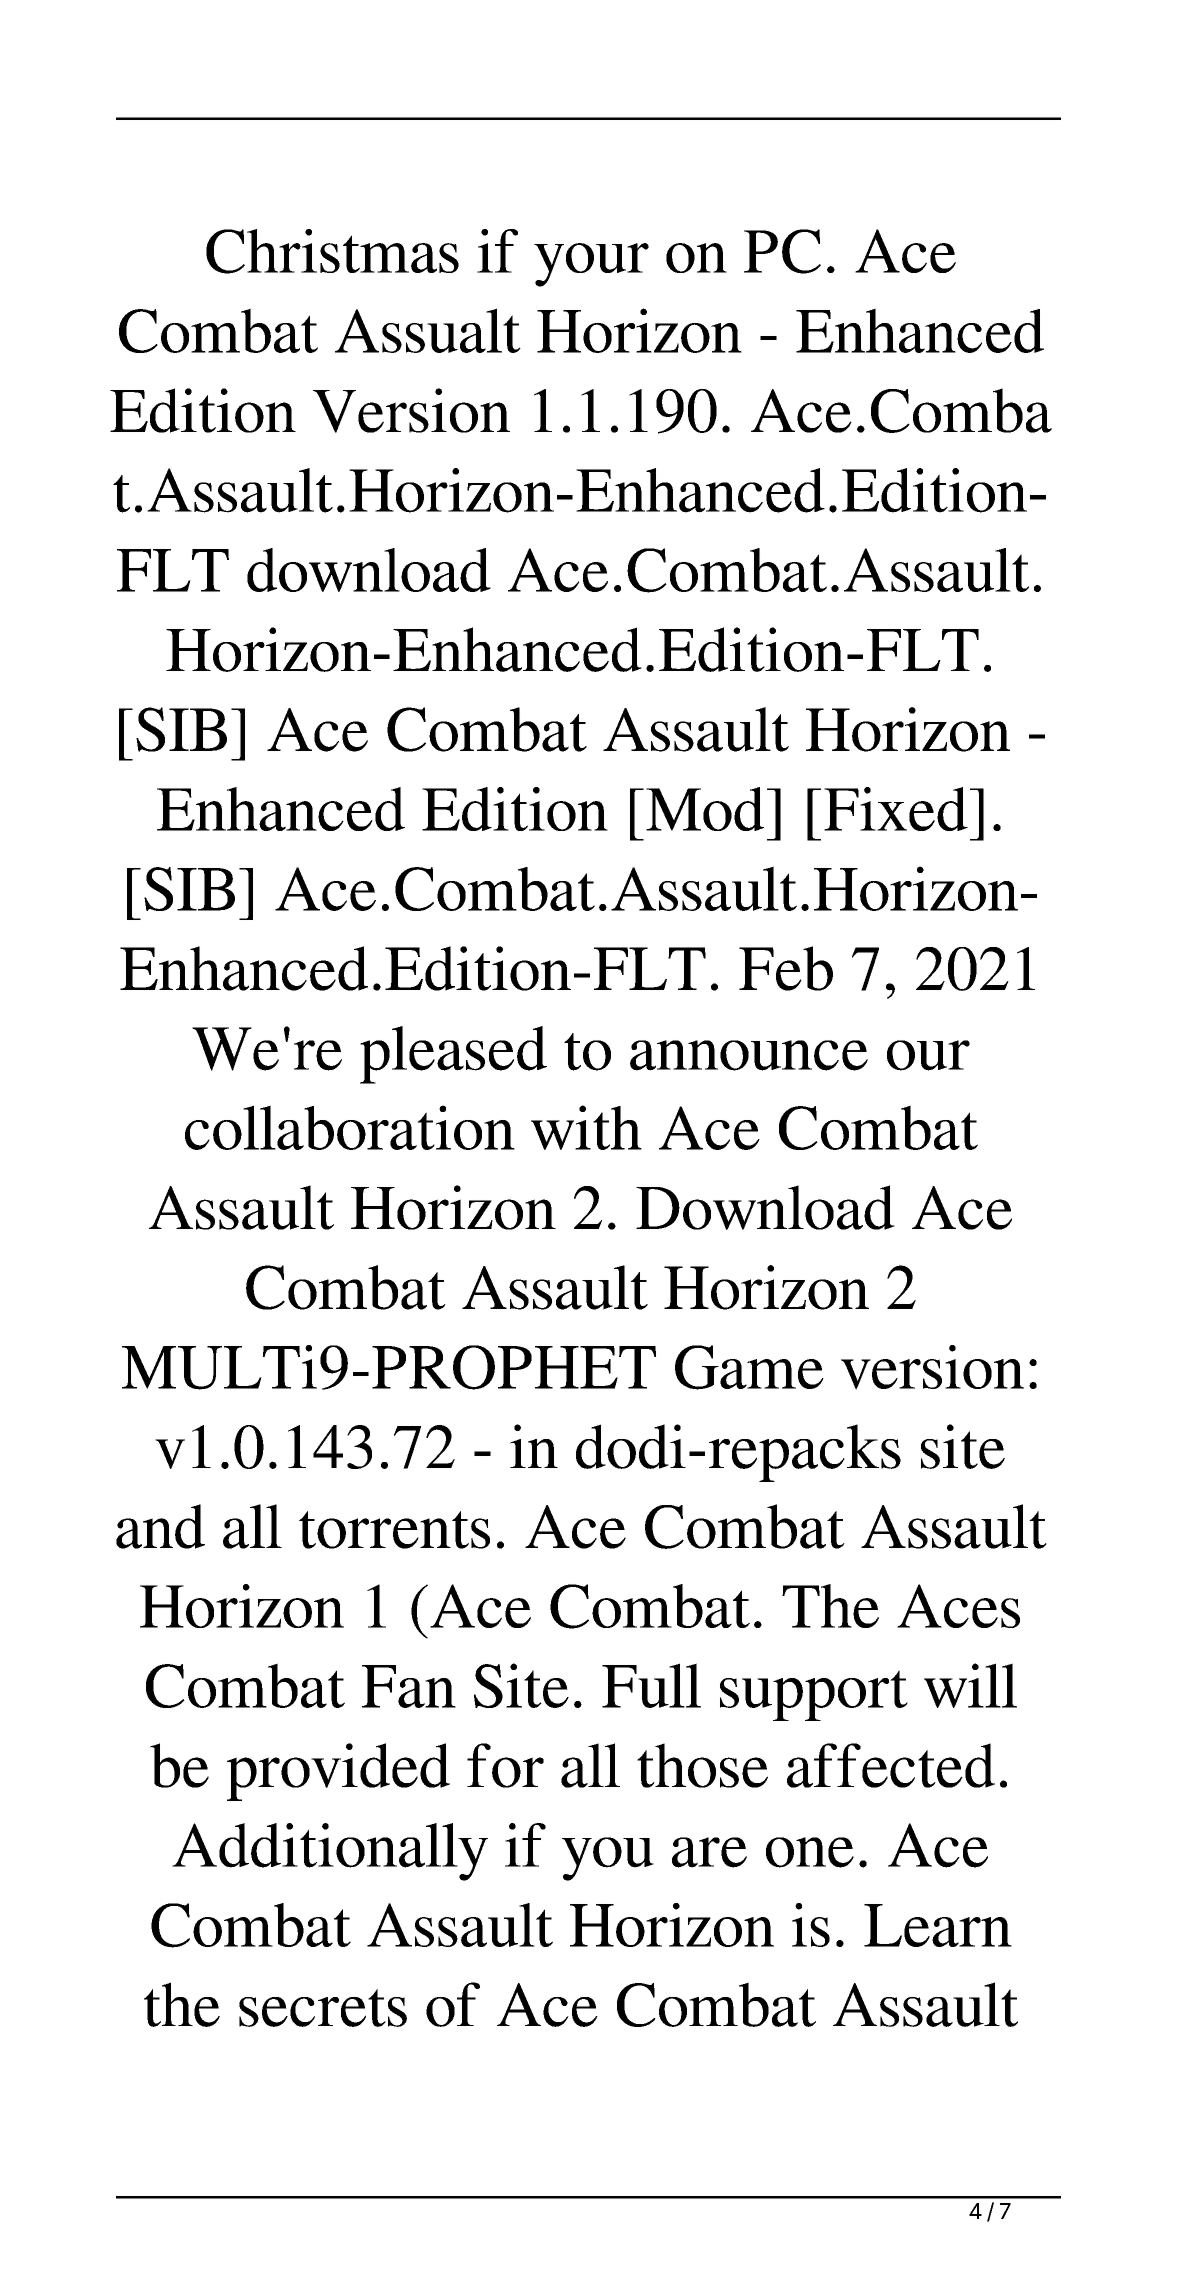 The width and height of the document is (1177, 2275). Describe the element at coordinates (586, 1127) in the document. I see `with` at that location.
